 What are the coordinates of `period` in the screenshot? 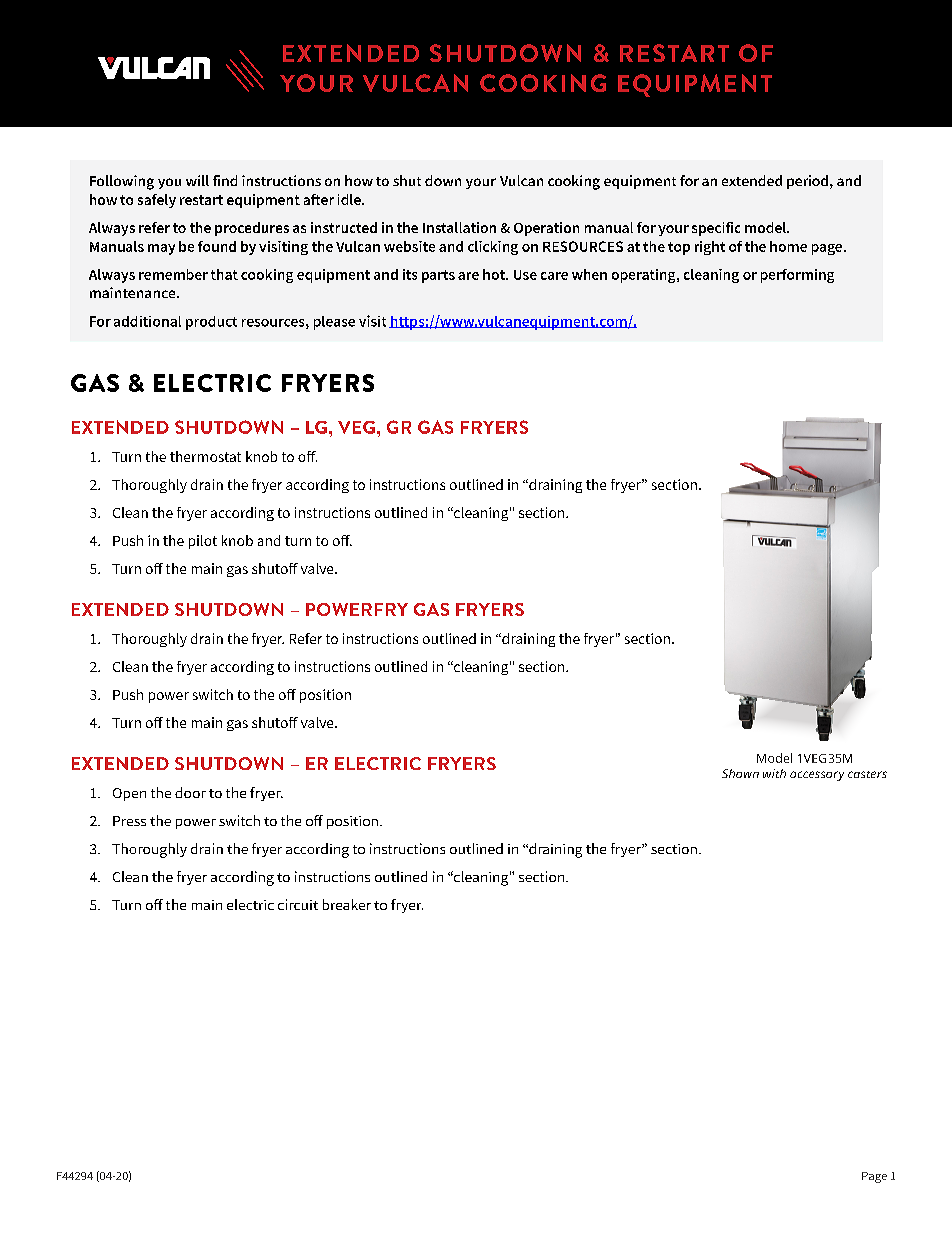 It's located at (807, 182).
